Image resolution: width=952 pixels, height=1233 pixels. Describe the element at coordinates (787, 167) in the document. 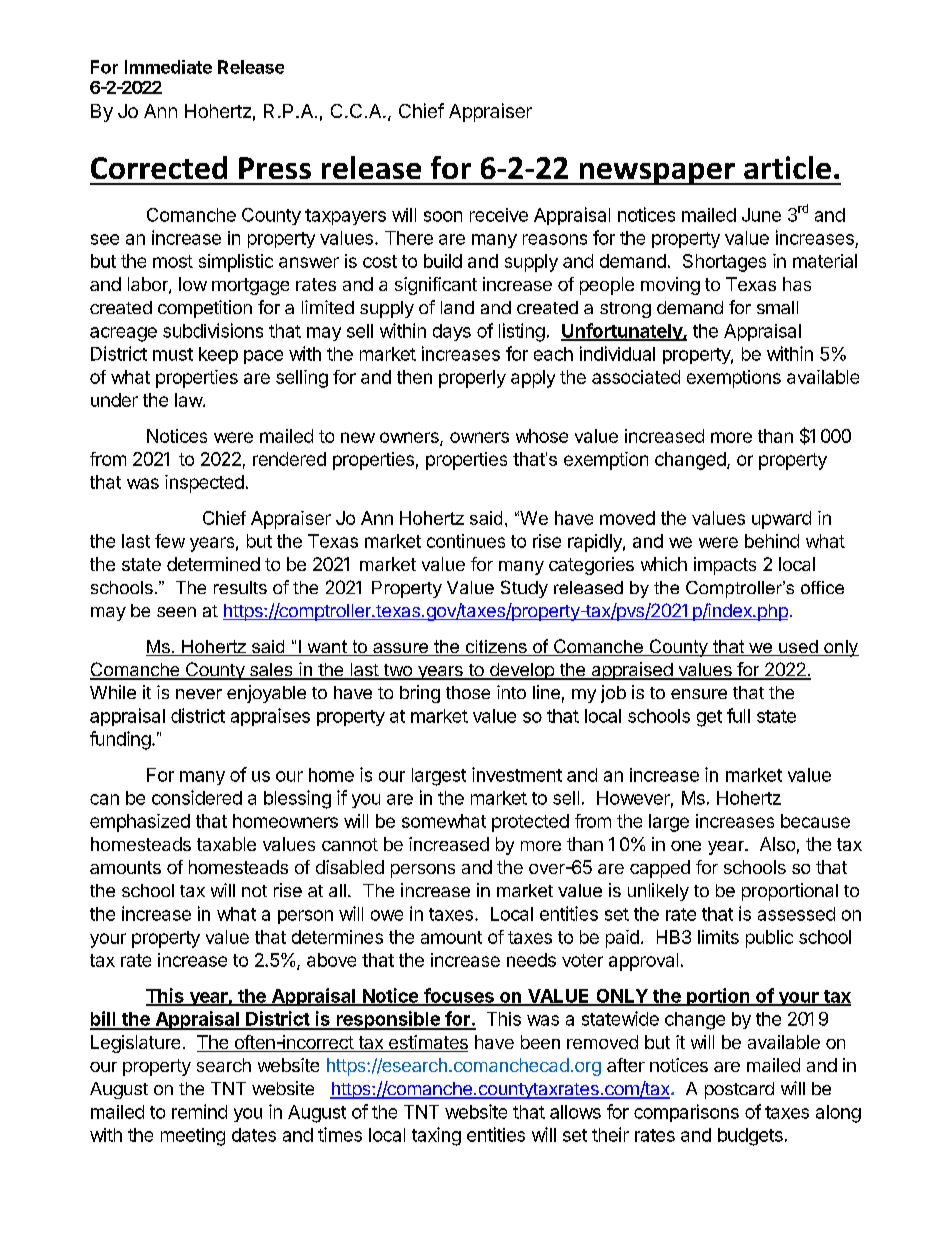

I see `article` at that location.
